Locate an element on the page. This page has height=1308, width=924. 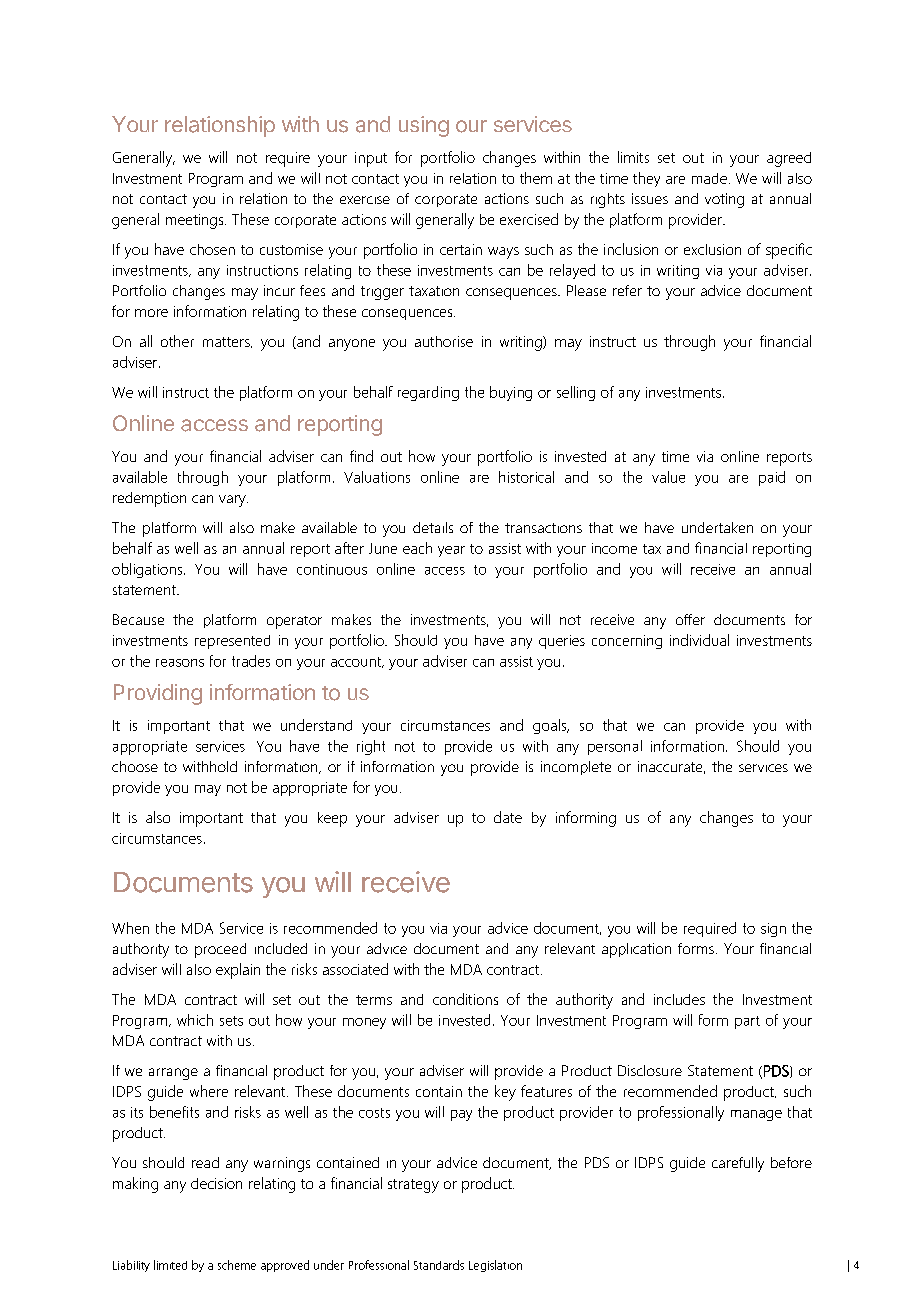
meetings is located at coordinates (196, 221).
